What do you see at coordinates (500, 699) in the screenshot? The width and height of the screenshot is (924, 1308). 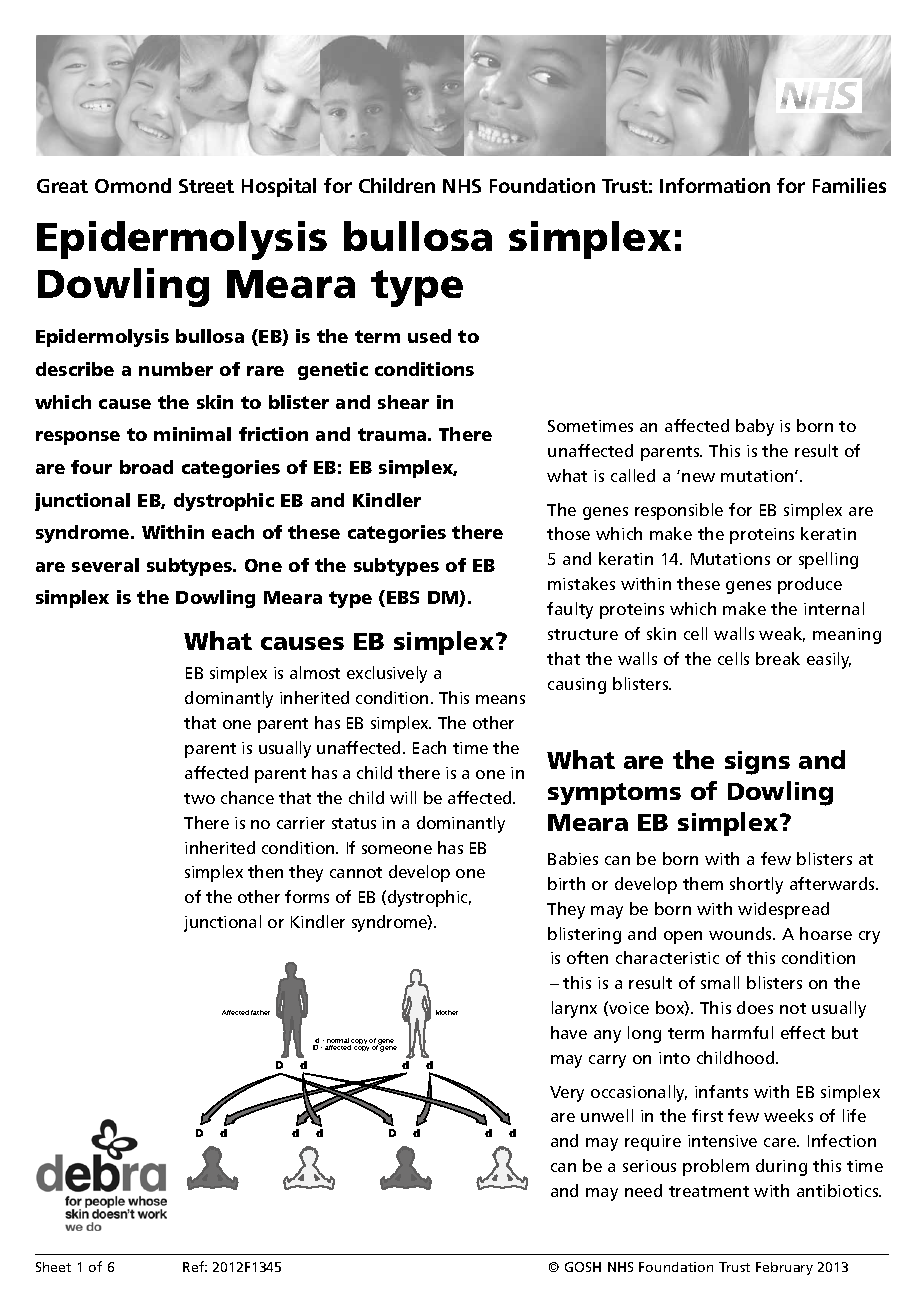 I see `means` at bounding box center [500, 699].
